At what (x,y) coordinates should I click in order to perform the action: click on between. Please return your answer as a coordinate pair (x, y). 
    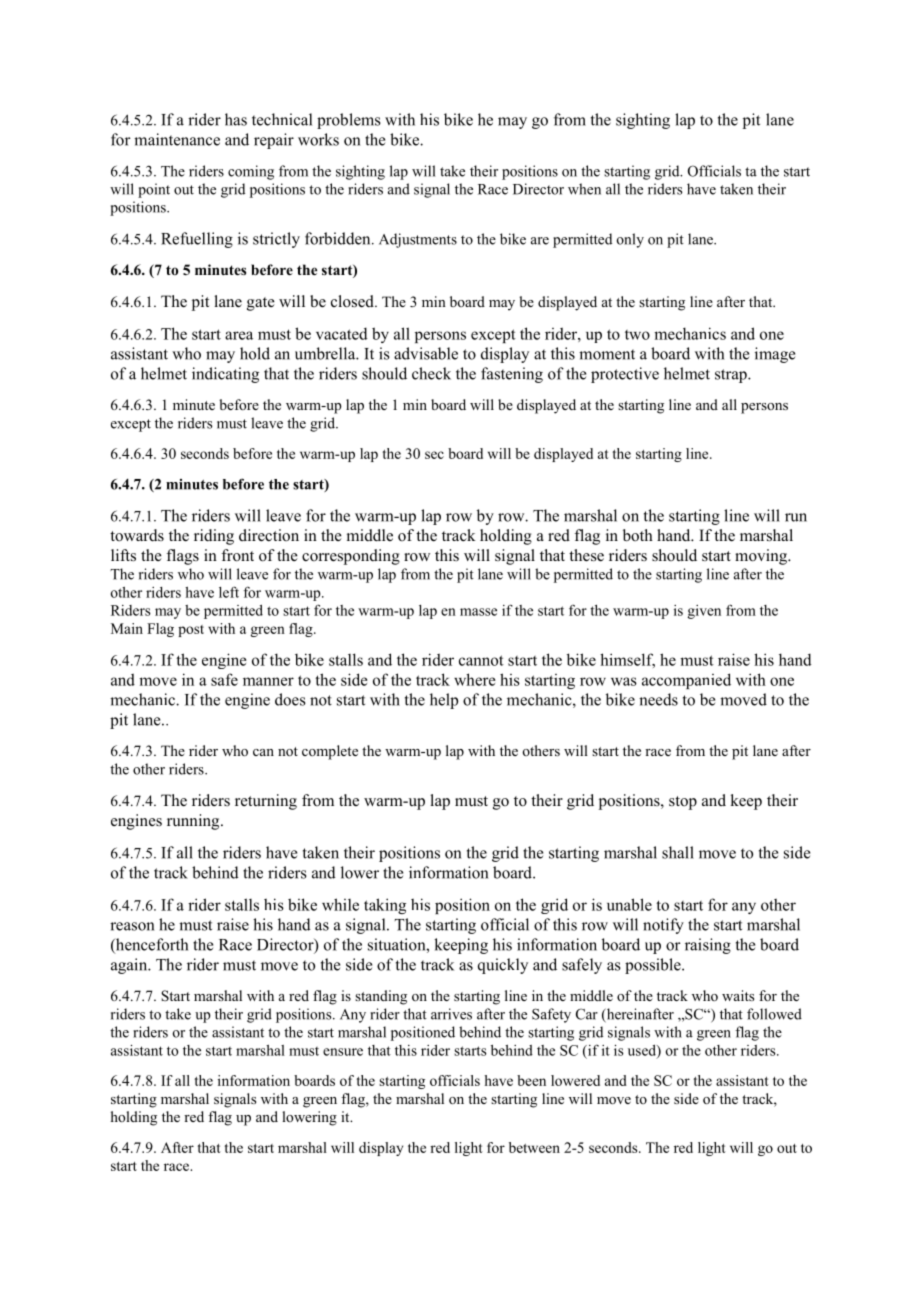
    Looking at the image, I should click on (534, 1147).
